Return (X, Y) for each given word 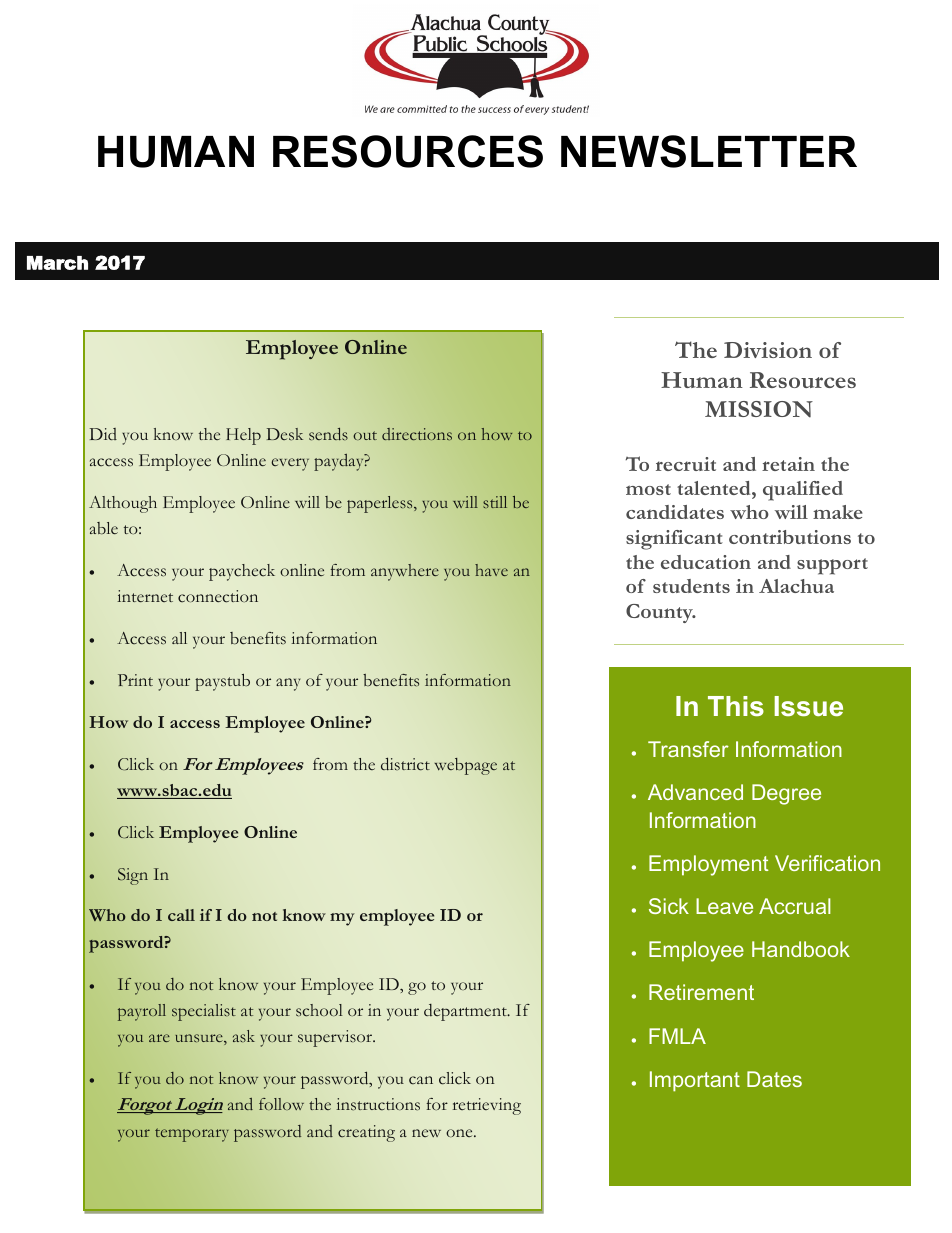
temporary (192, 1135)
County (660, 613)
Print (135, 680)
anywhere (405, 572)
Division (768, 350)
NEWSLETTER (709, 151)
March (57, 263)
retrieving (487, 1106)
